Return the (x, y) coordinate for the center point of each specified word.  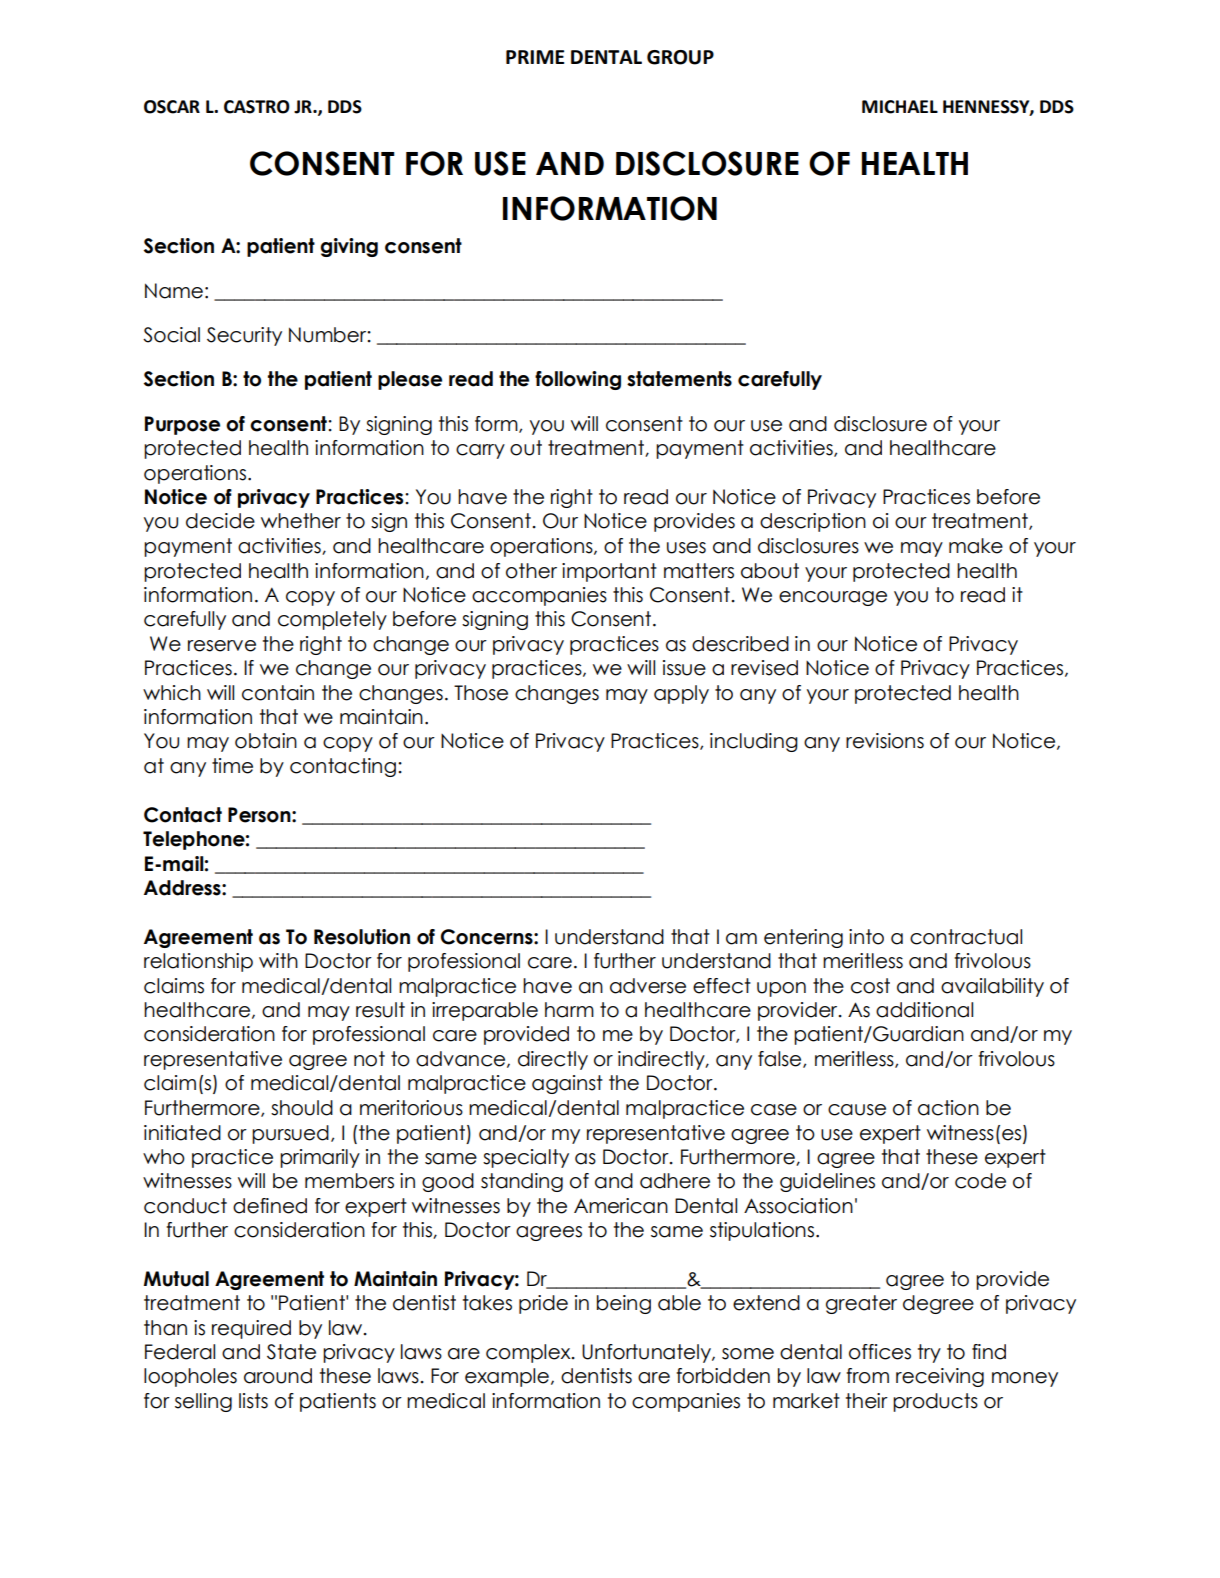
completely (332, 620)
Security (244, 336)
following (578, 380)
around (278, 1376)
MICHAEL (900, 107)
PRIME (535, 57)
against (567, 1084)
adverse (648, 986)
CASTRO (257, 107)
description (813, 522)
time (232, 766)
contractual (966, 937)
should (302, 1108)
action (948, 1108)
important (609, 572)
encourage (833, 598)
